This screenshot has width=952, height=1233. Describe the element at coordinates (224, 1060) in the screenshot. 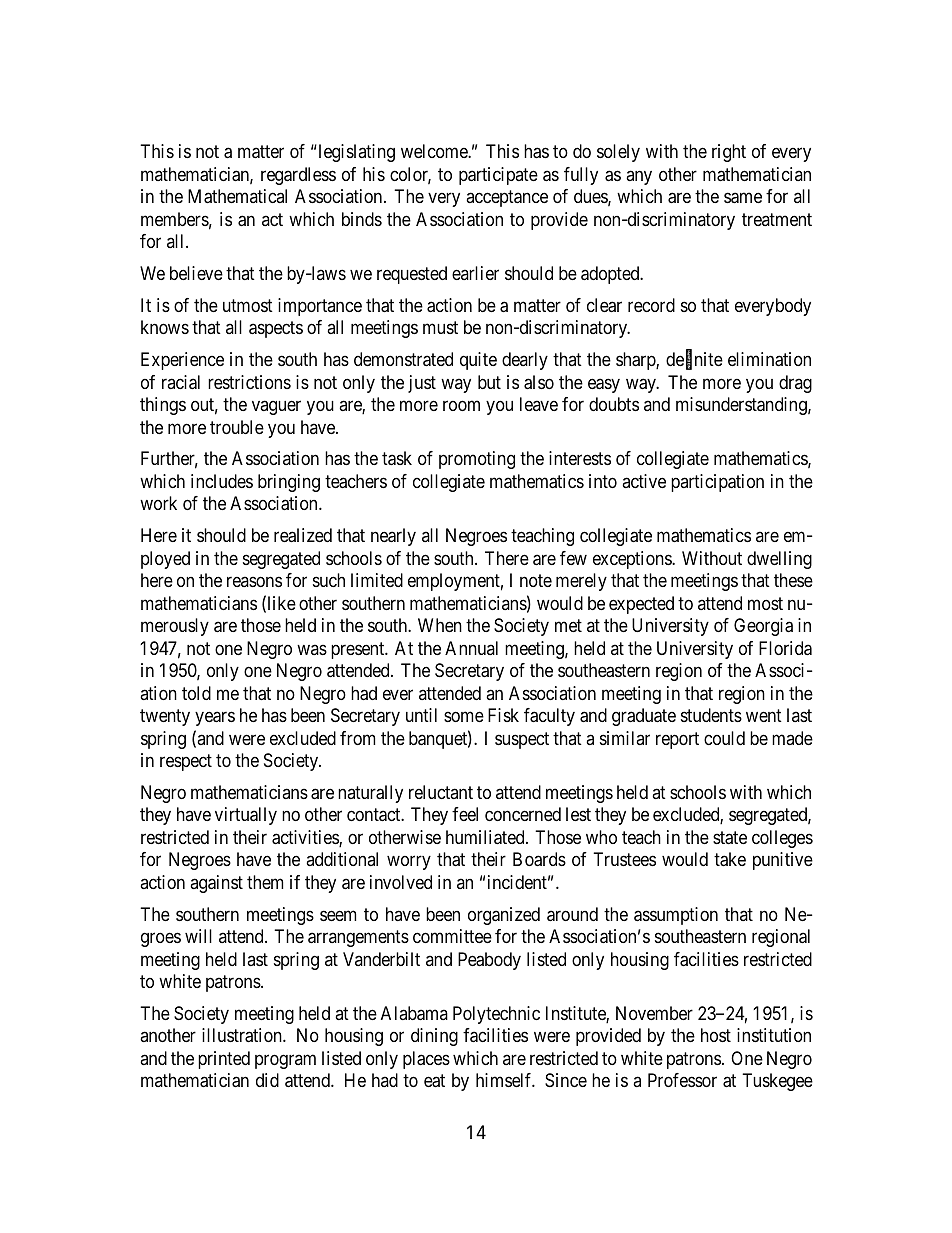

I see `printed` at that location.
